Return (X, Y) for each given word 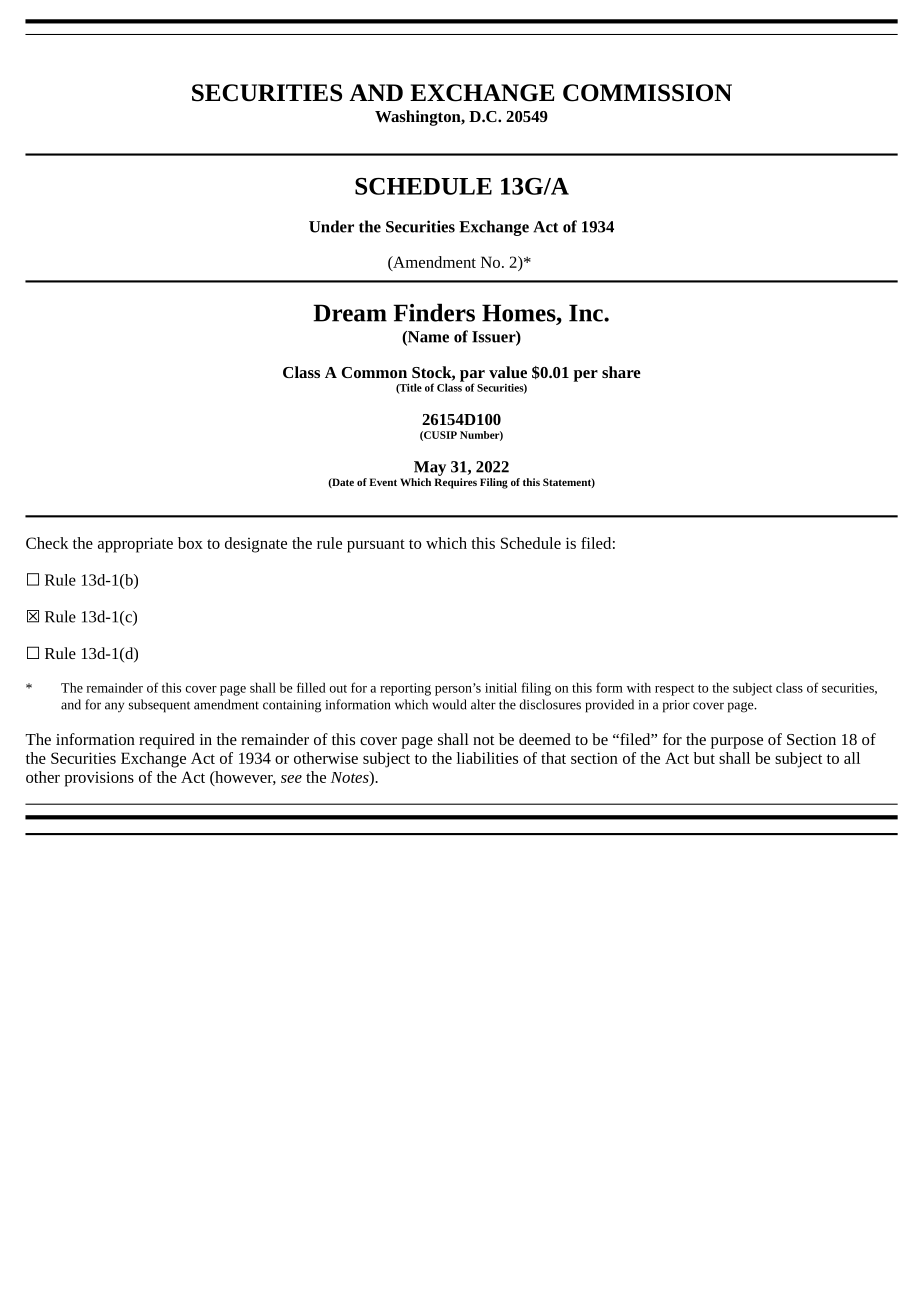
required (167, 741)
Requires (455, 483)
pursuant (376, 546)
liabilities (487, 758)
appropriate (135, 545)
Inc (587, 313)
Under (331, 226)
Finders (434, 312)
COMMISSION (647, 93)
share (621, 372)
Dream (350, 313)
